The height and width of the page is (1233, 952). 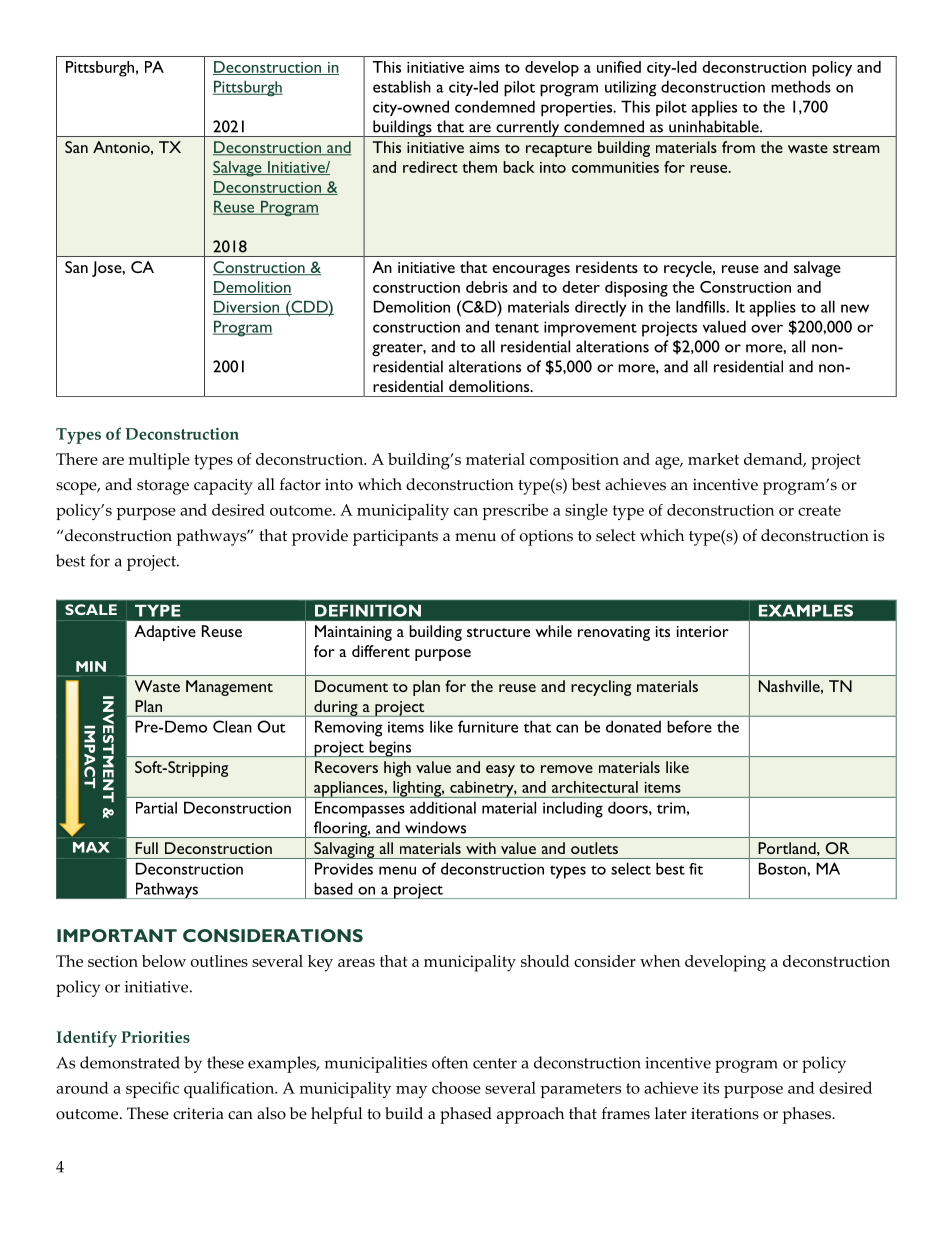 What do you see at coordinates (574, 461) in the page?
I see `composition` at bounding box center [574, 461].
